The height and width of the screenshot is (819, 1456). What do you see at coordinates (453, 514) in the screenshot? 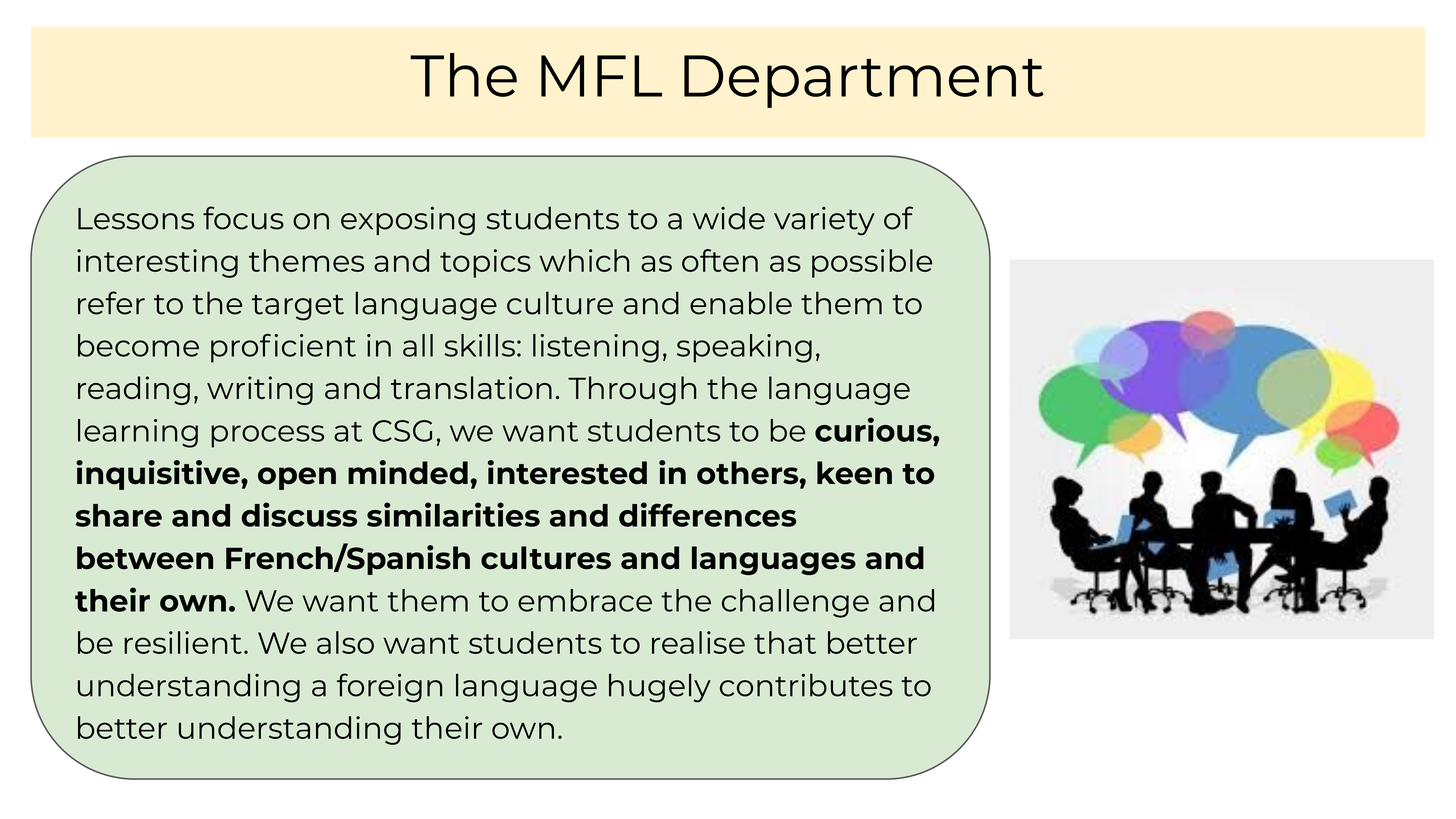
I see `similarities` at bounding box center [453, 514].
